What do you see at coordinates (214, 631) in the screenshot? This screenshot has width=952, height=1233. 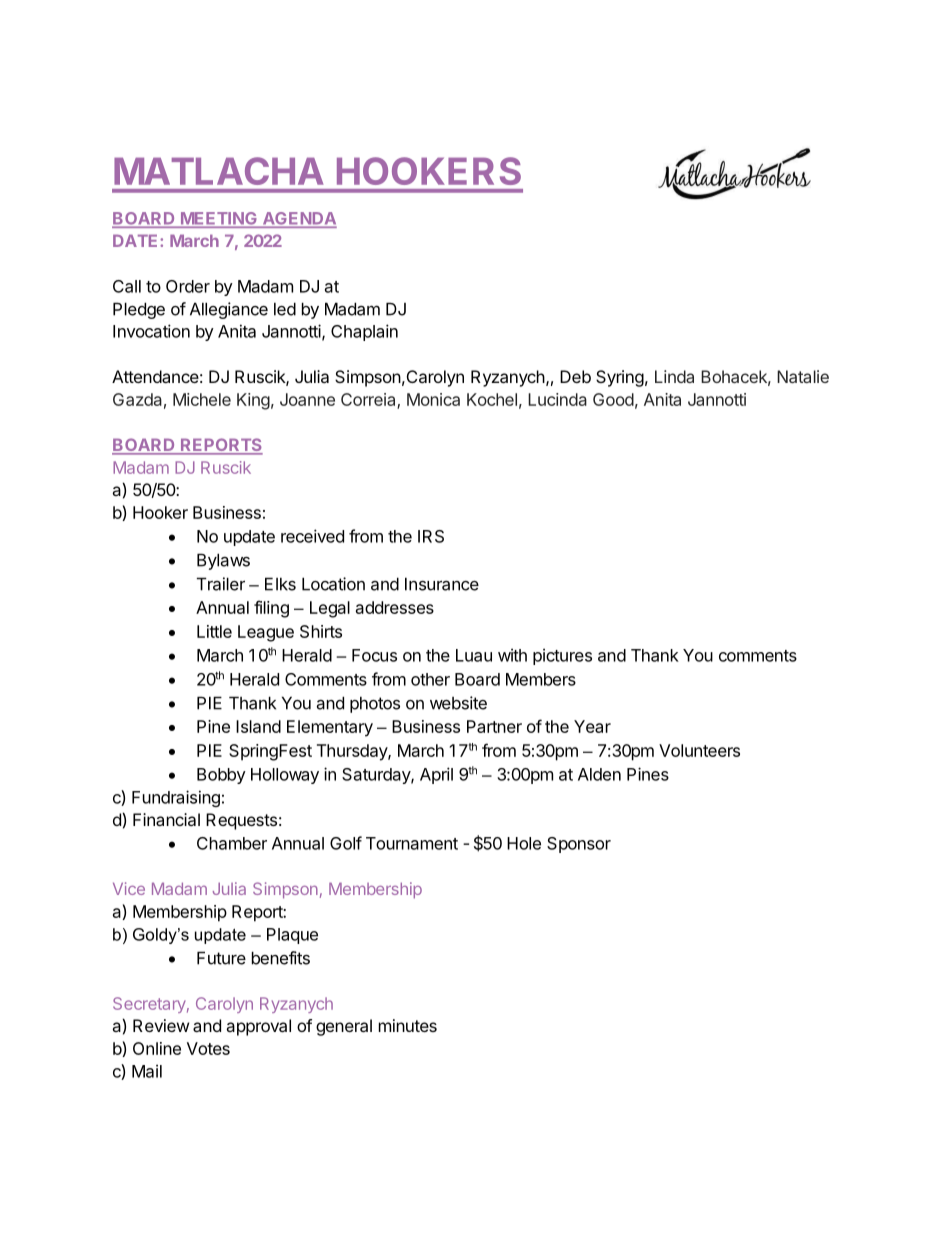 I see `Little` at bounding box center [214, 631].
